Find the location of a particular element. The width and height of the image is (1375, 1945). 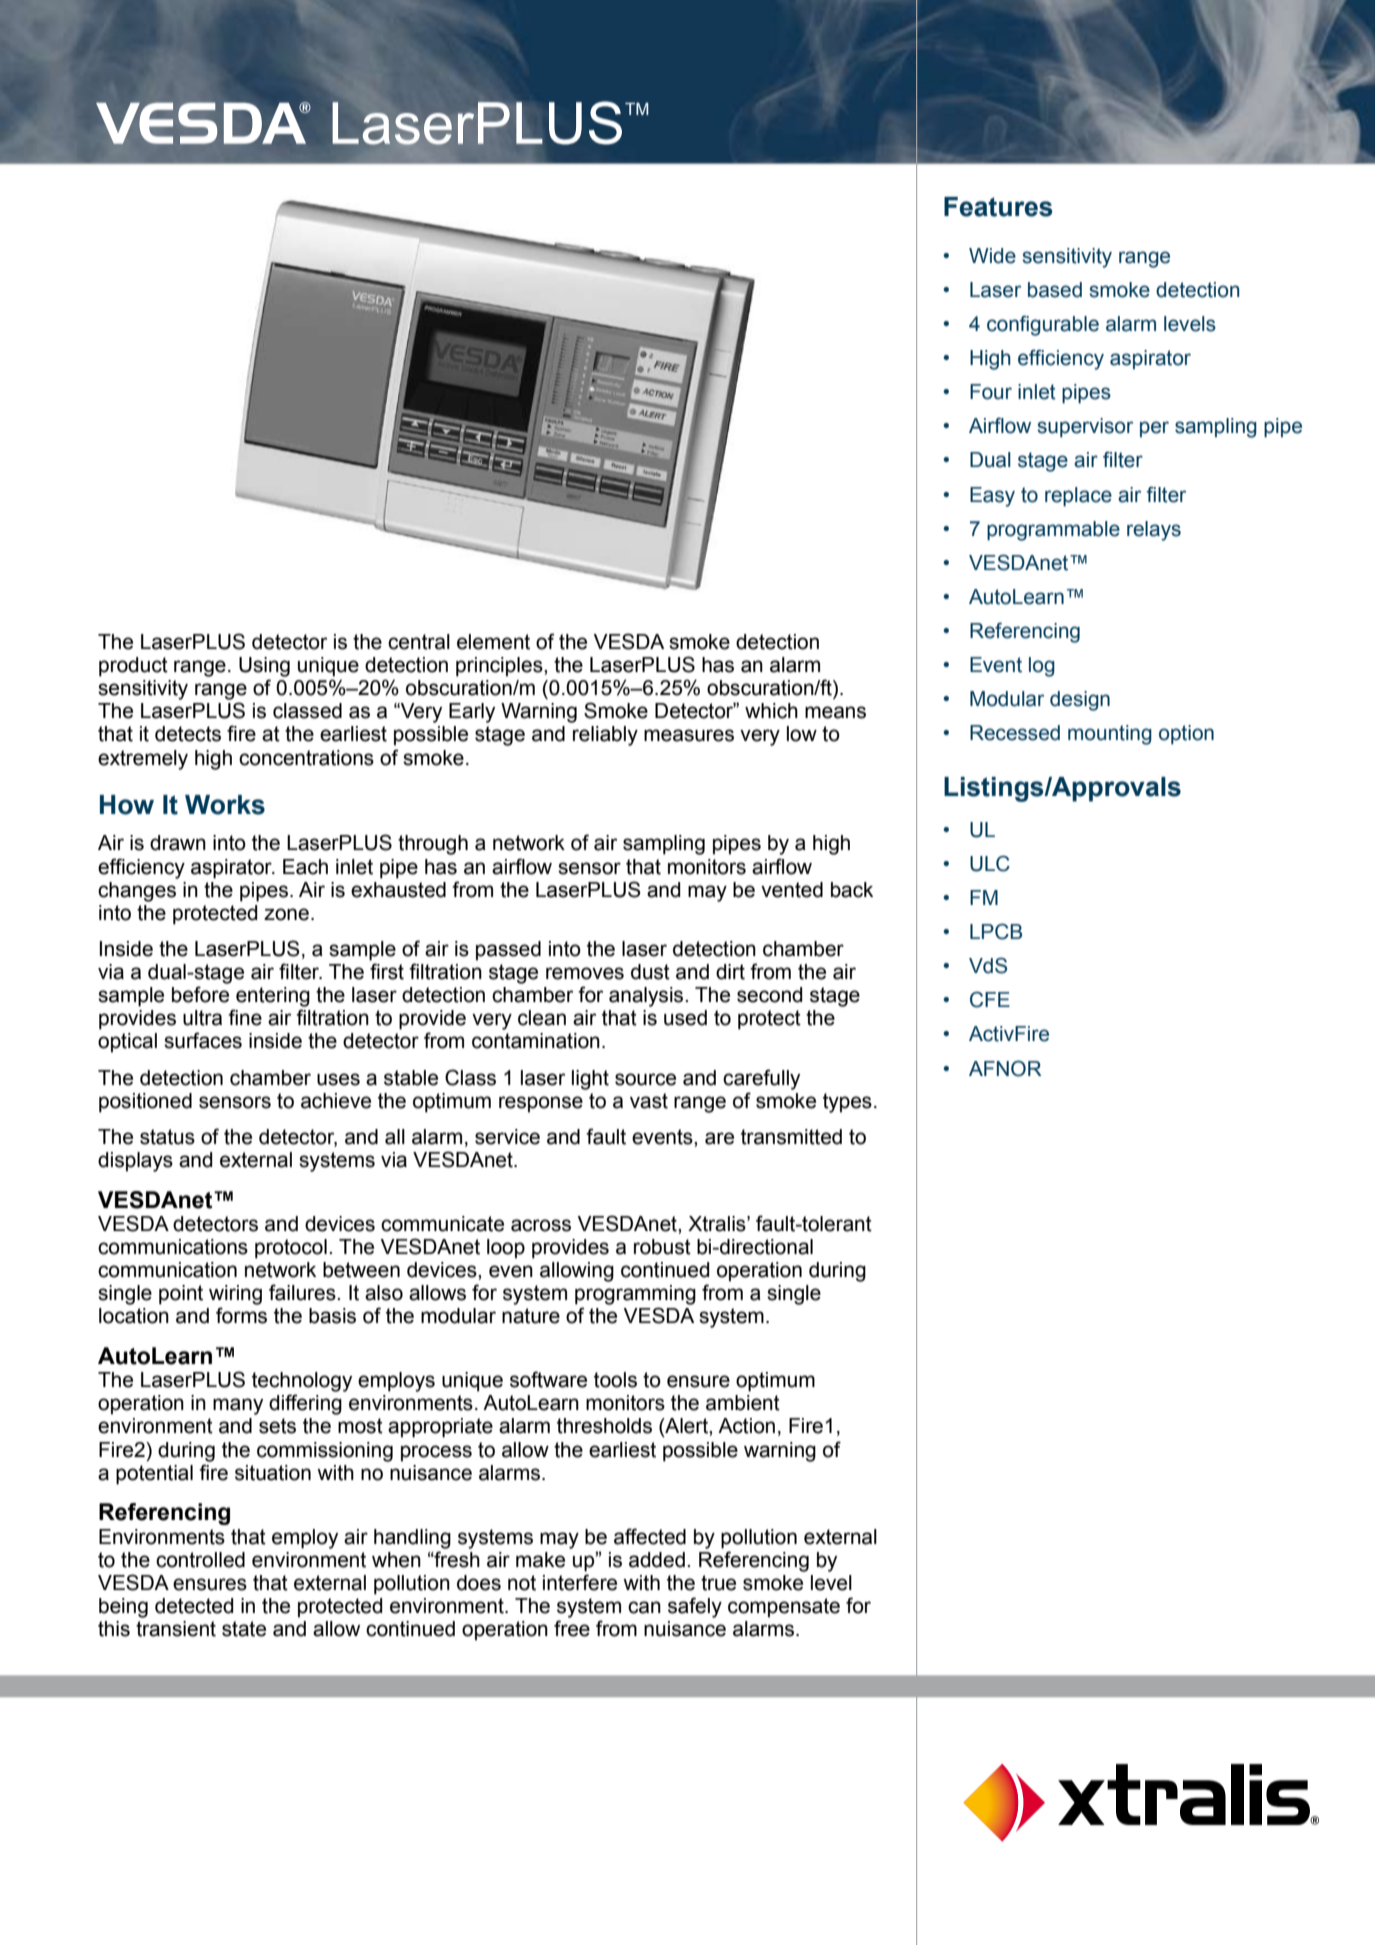

zone is located at coordinates (286, 914).
